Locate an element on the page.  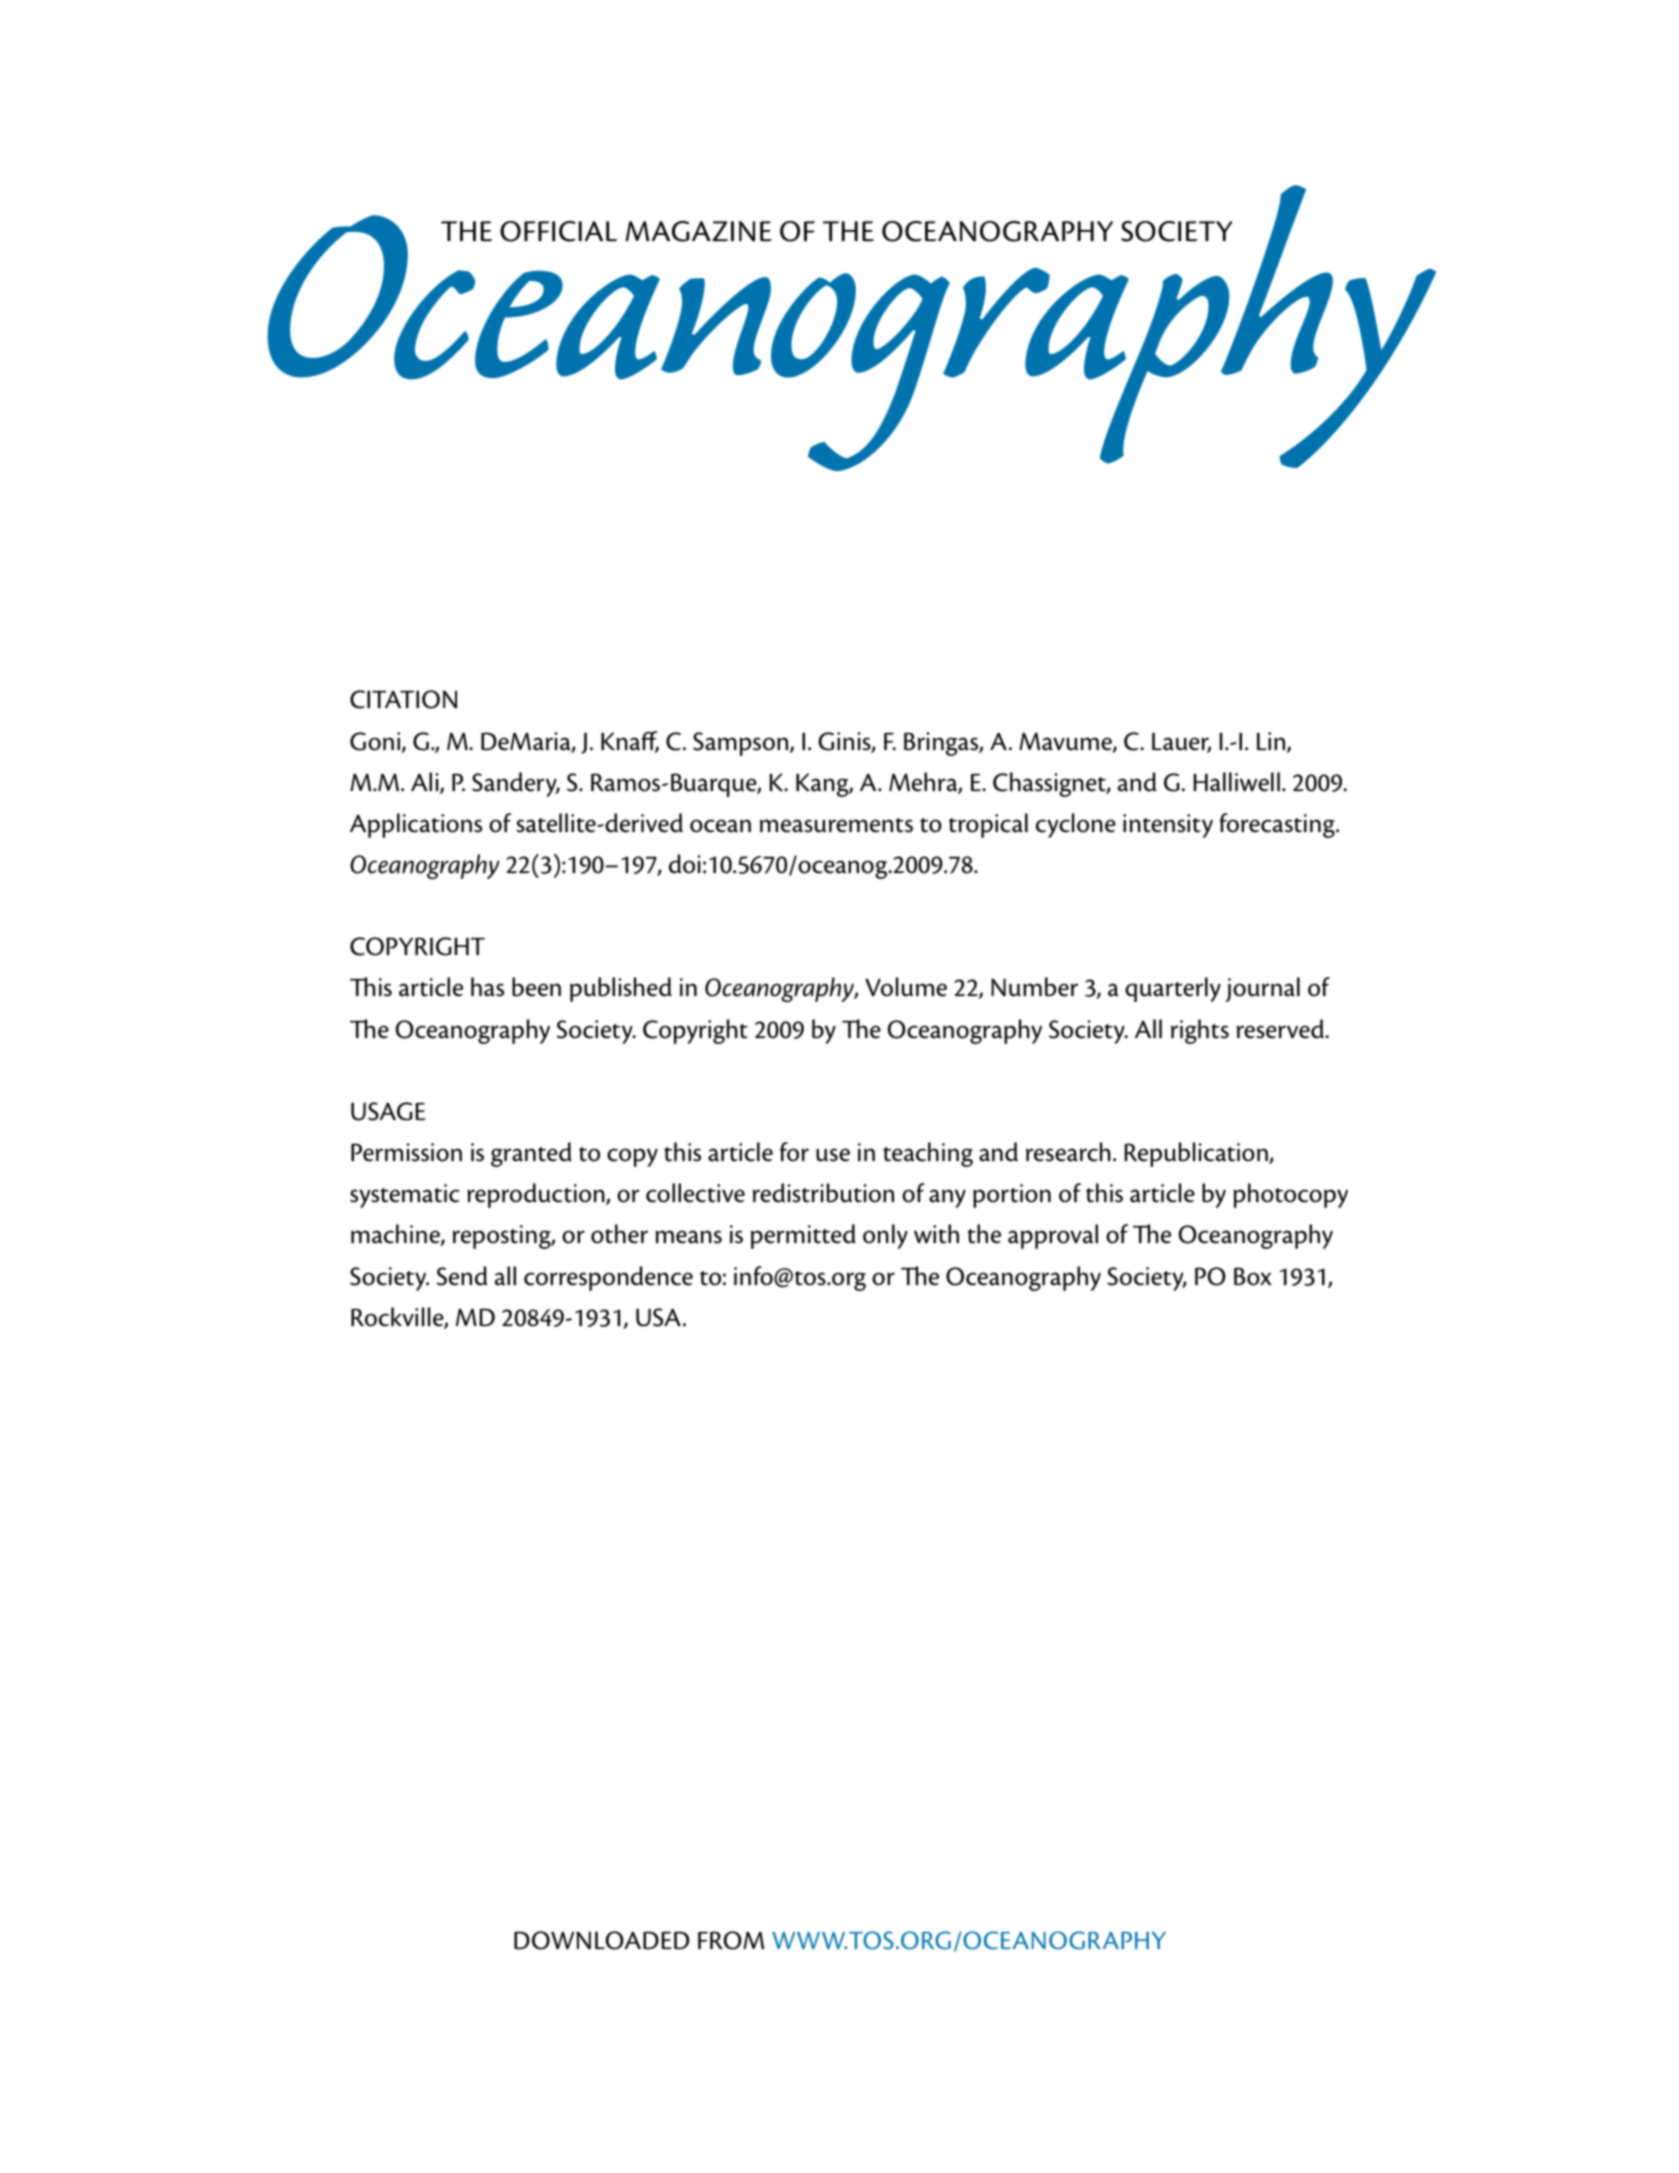
Lin is located at coordinates (1272, 742).
